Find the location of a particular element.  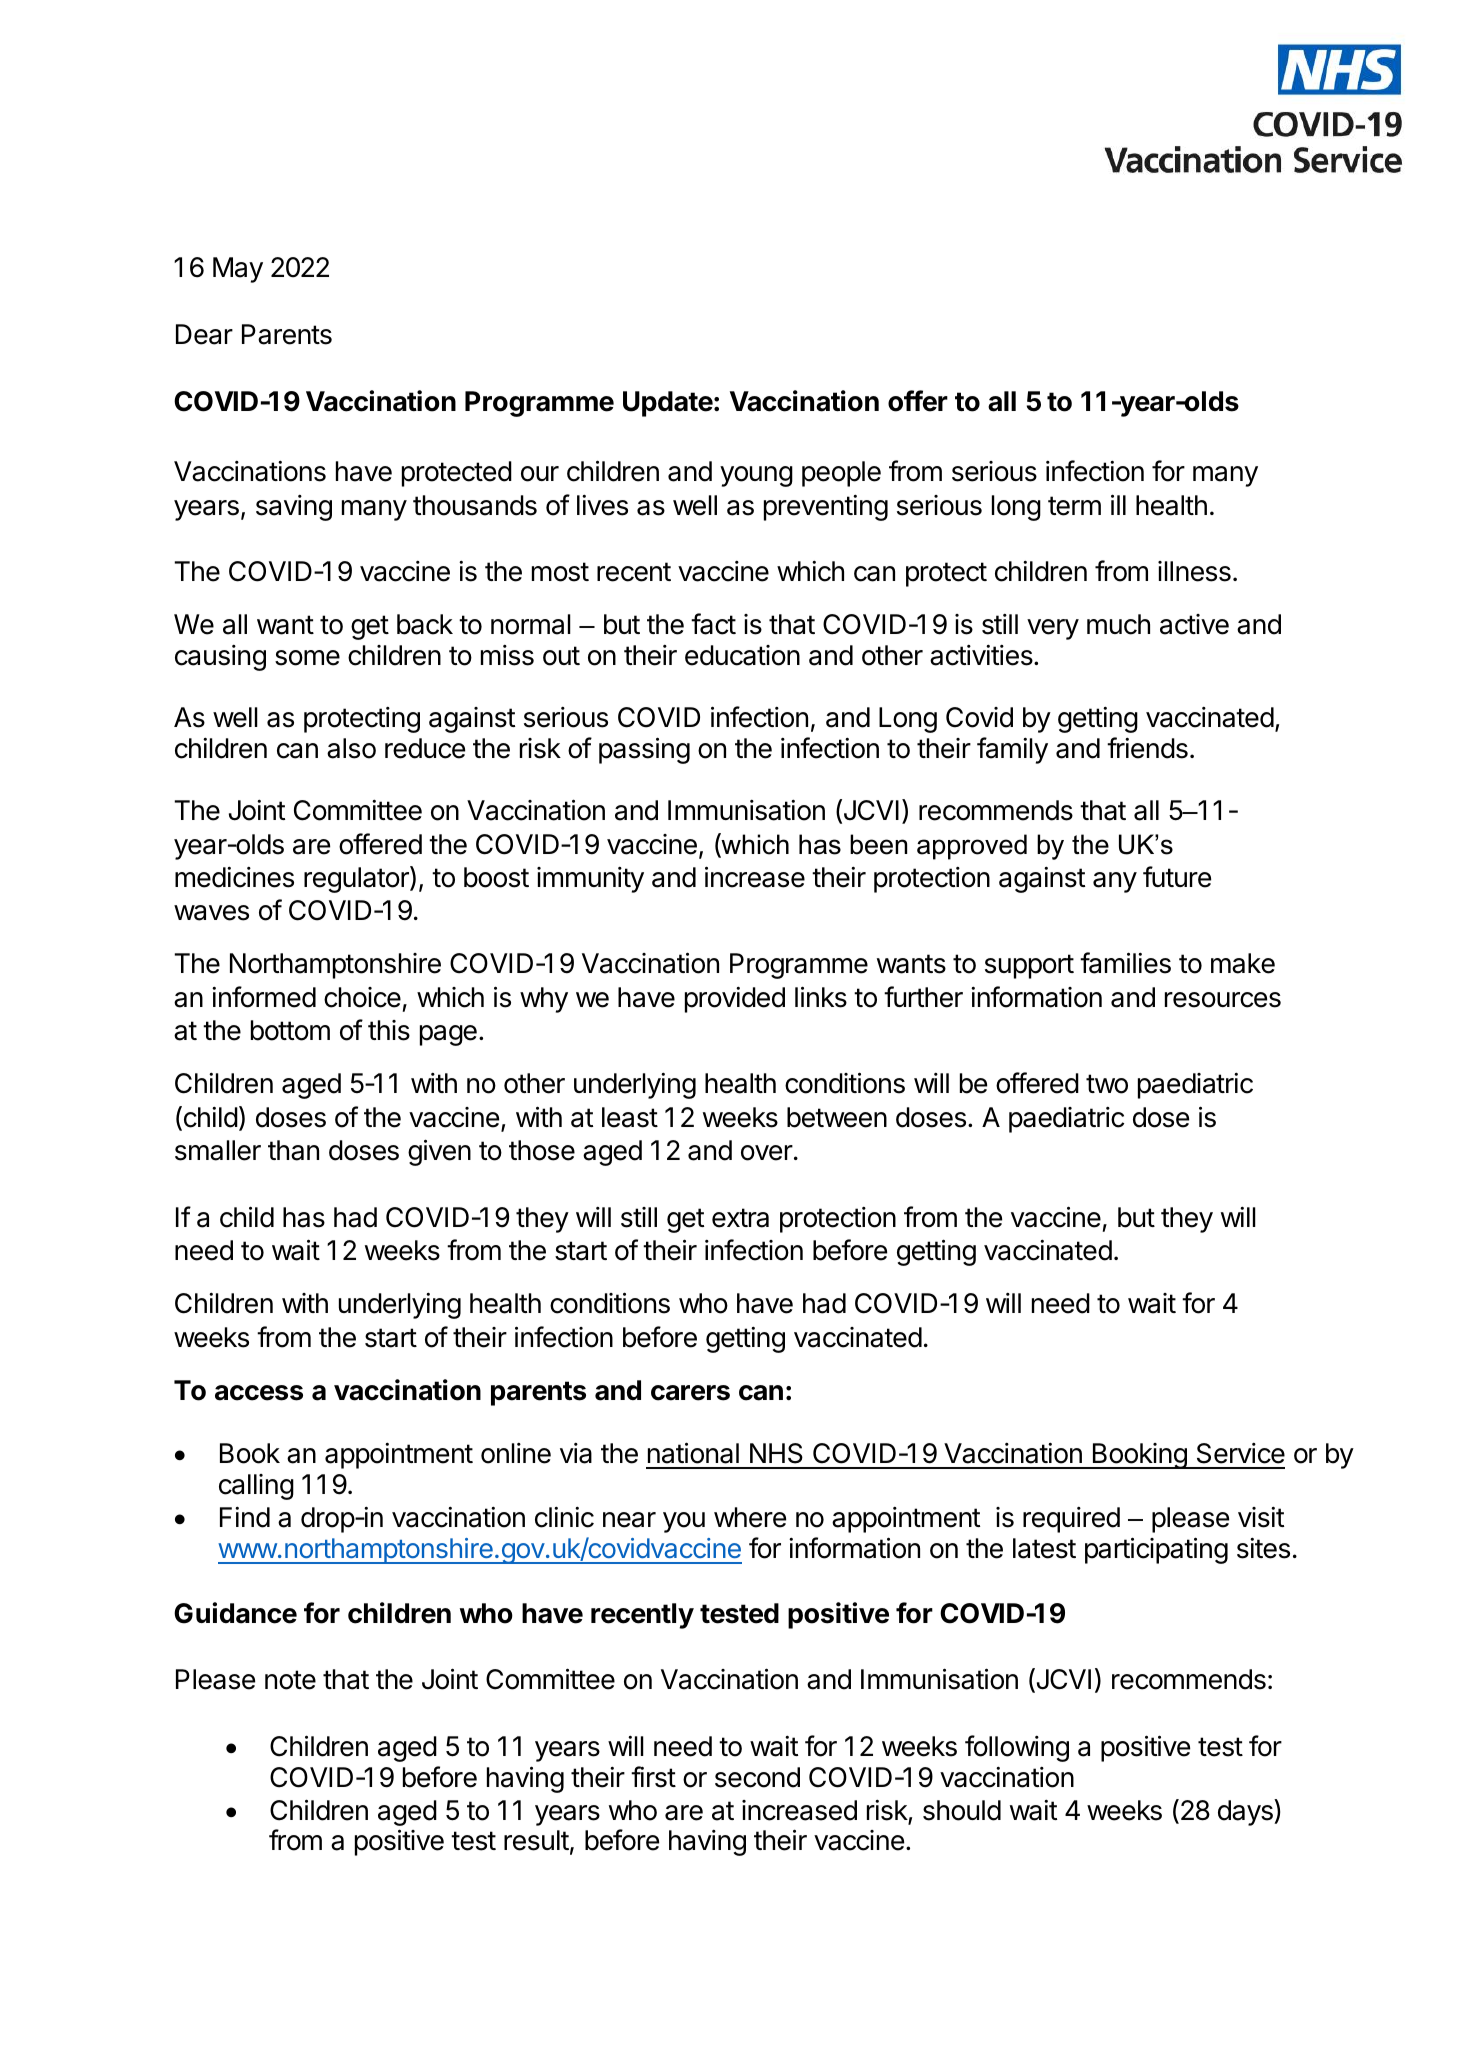

note is located at coordinates (290, 1680).
